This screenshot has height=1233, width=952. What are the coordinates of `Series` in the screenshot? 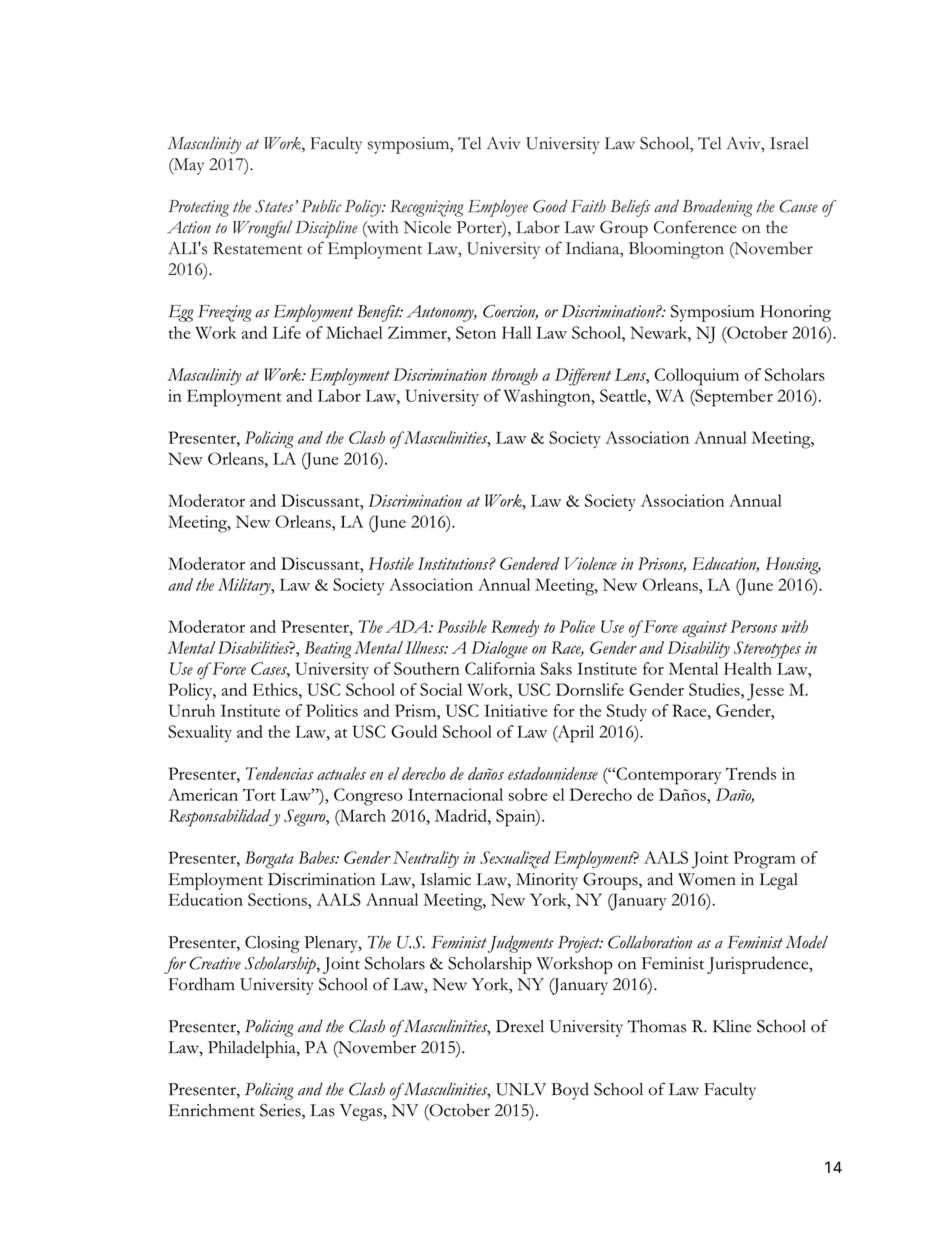 It's located at (281, 1111).
